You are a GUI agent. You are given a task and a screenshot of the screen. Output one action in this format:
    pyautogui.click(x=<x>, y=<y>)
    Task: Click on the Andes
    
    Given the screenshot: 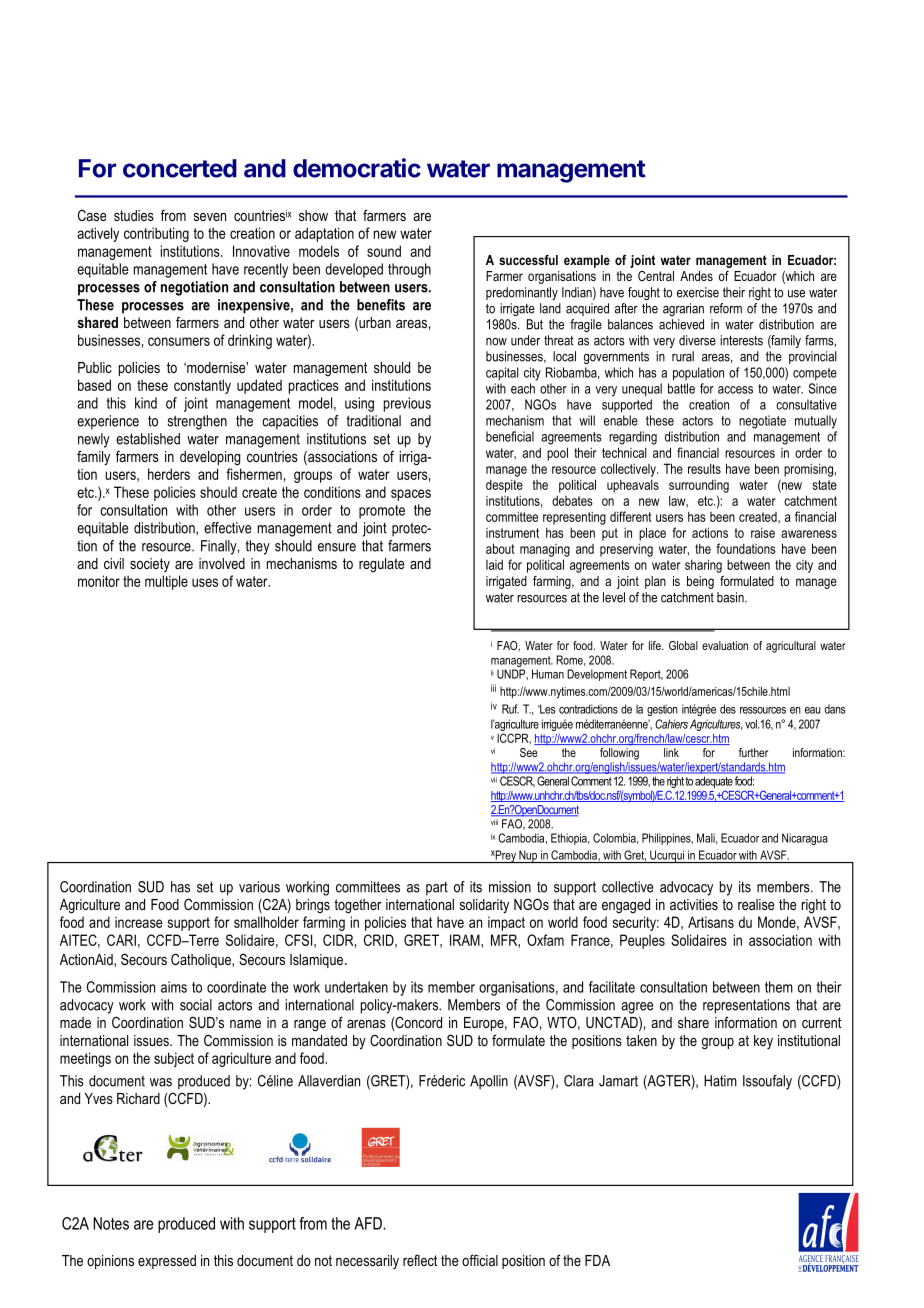 What is the action you would take?
    pyautogui.click(x=696, y=276)
